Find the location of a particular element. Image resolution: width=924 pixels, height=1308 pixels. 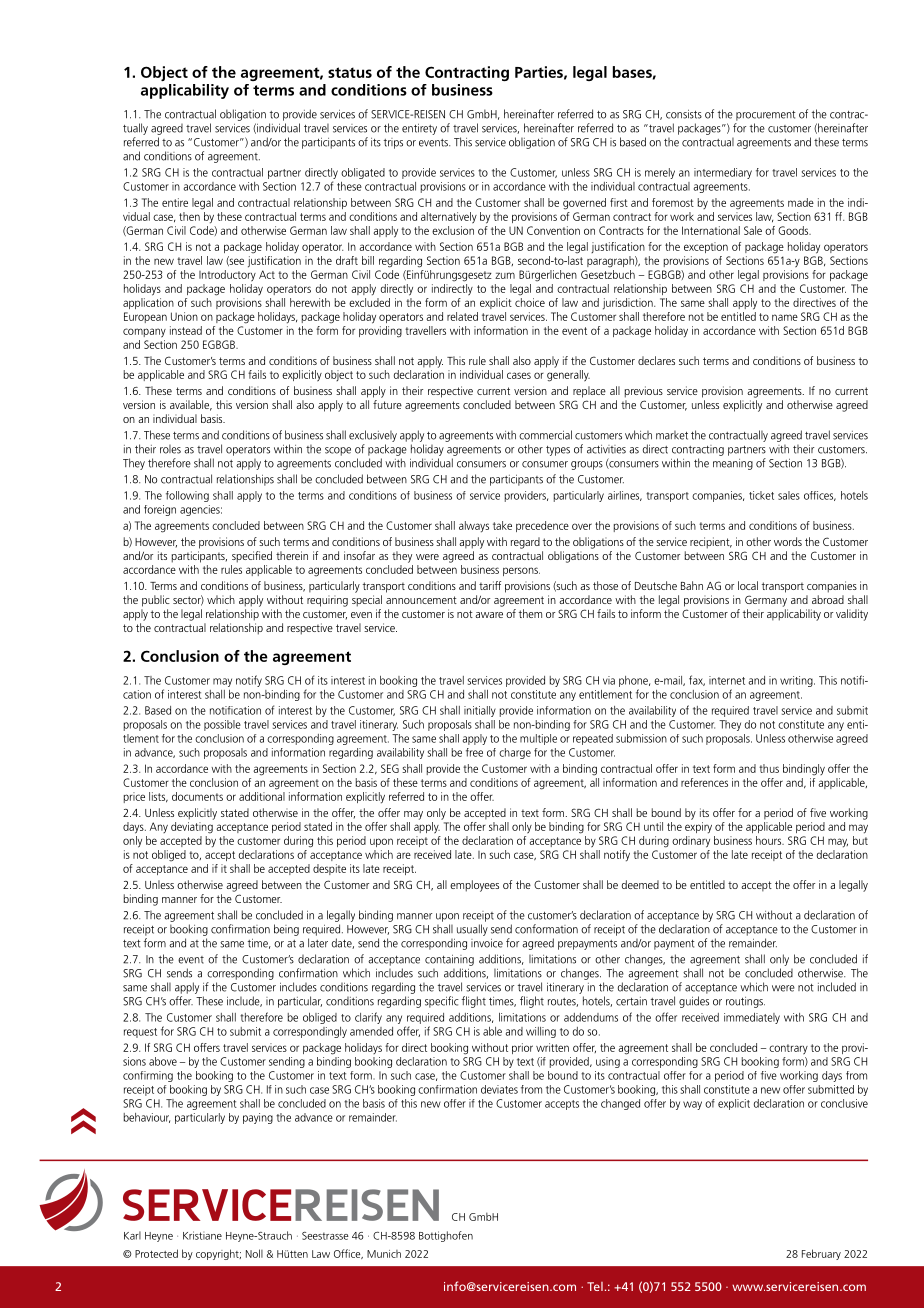

Munich is located at coordinates (384, 1254).
